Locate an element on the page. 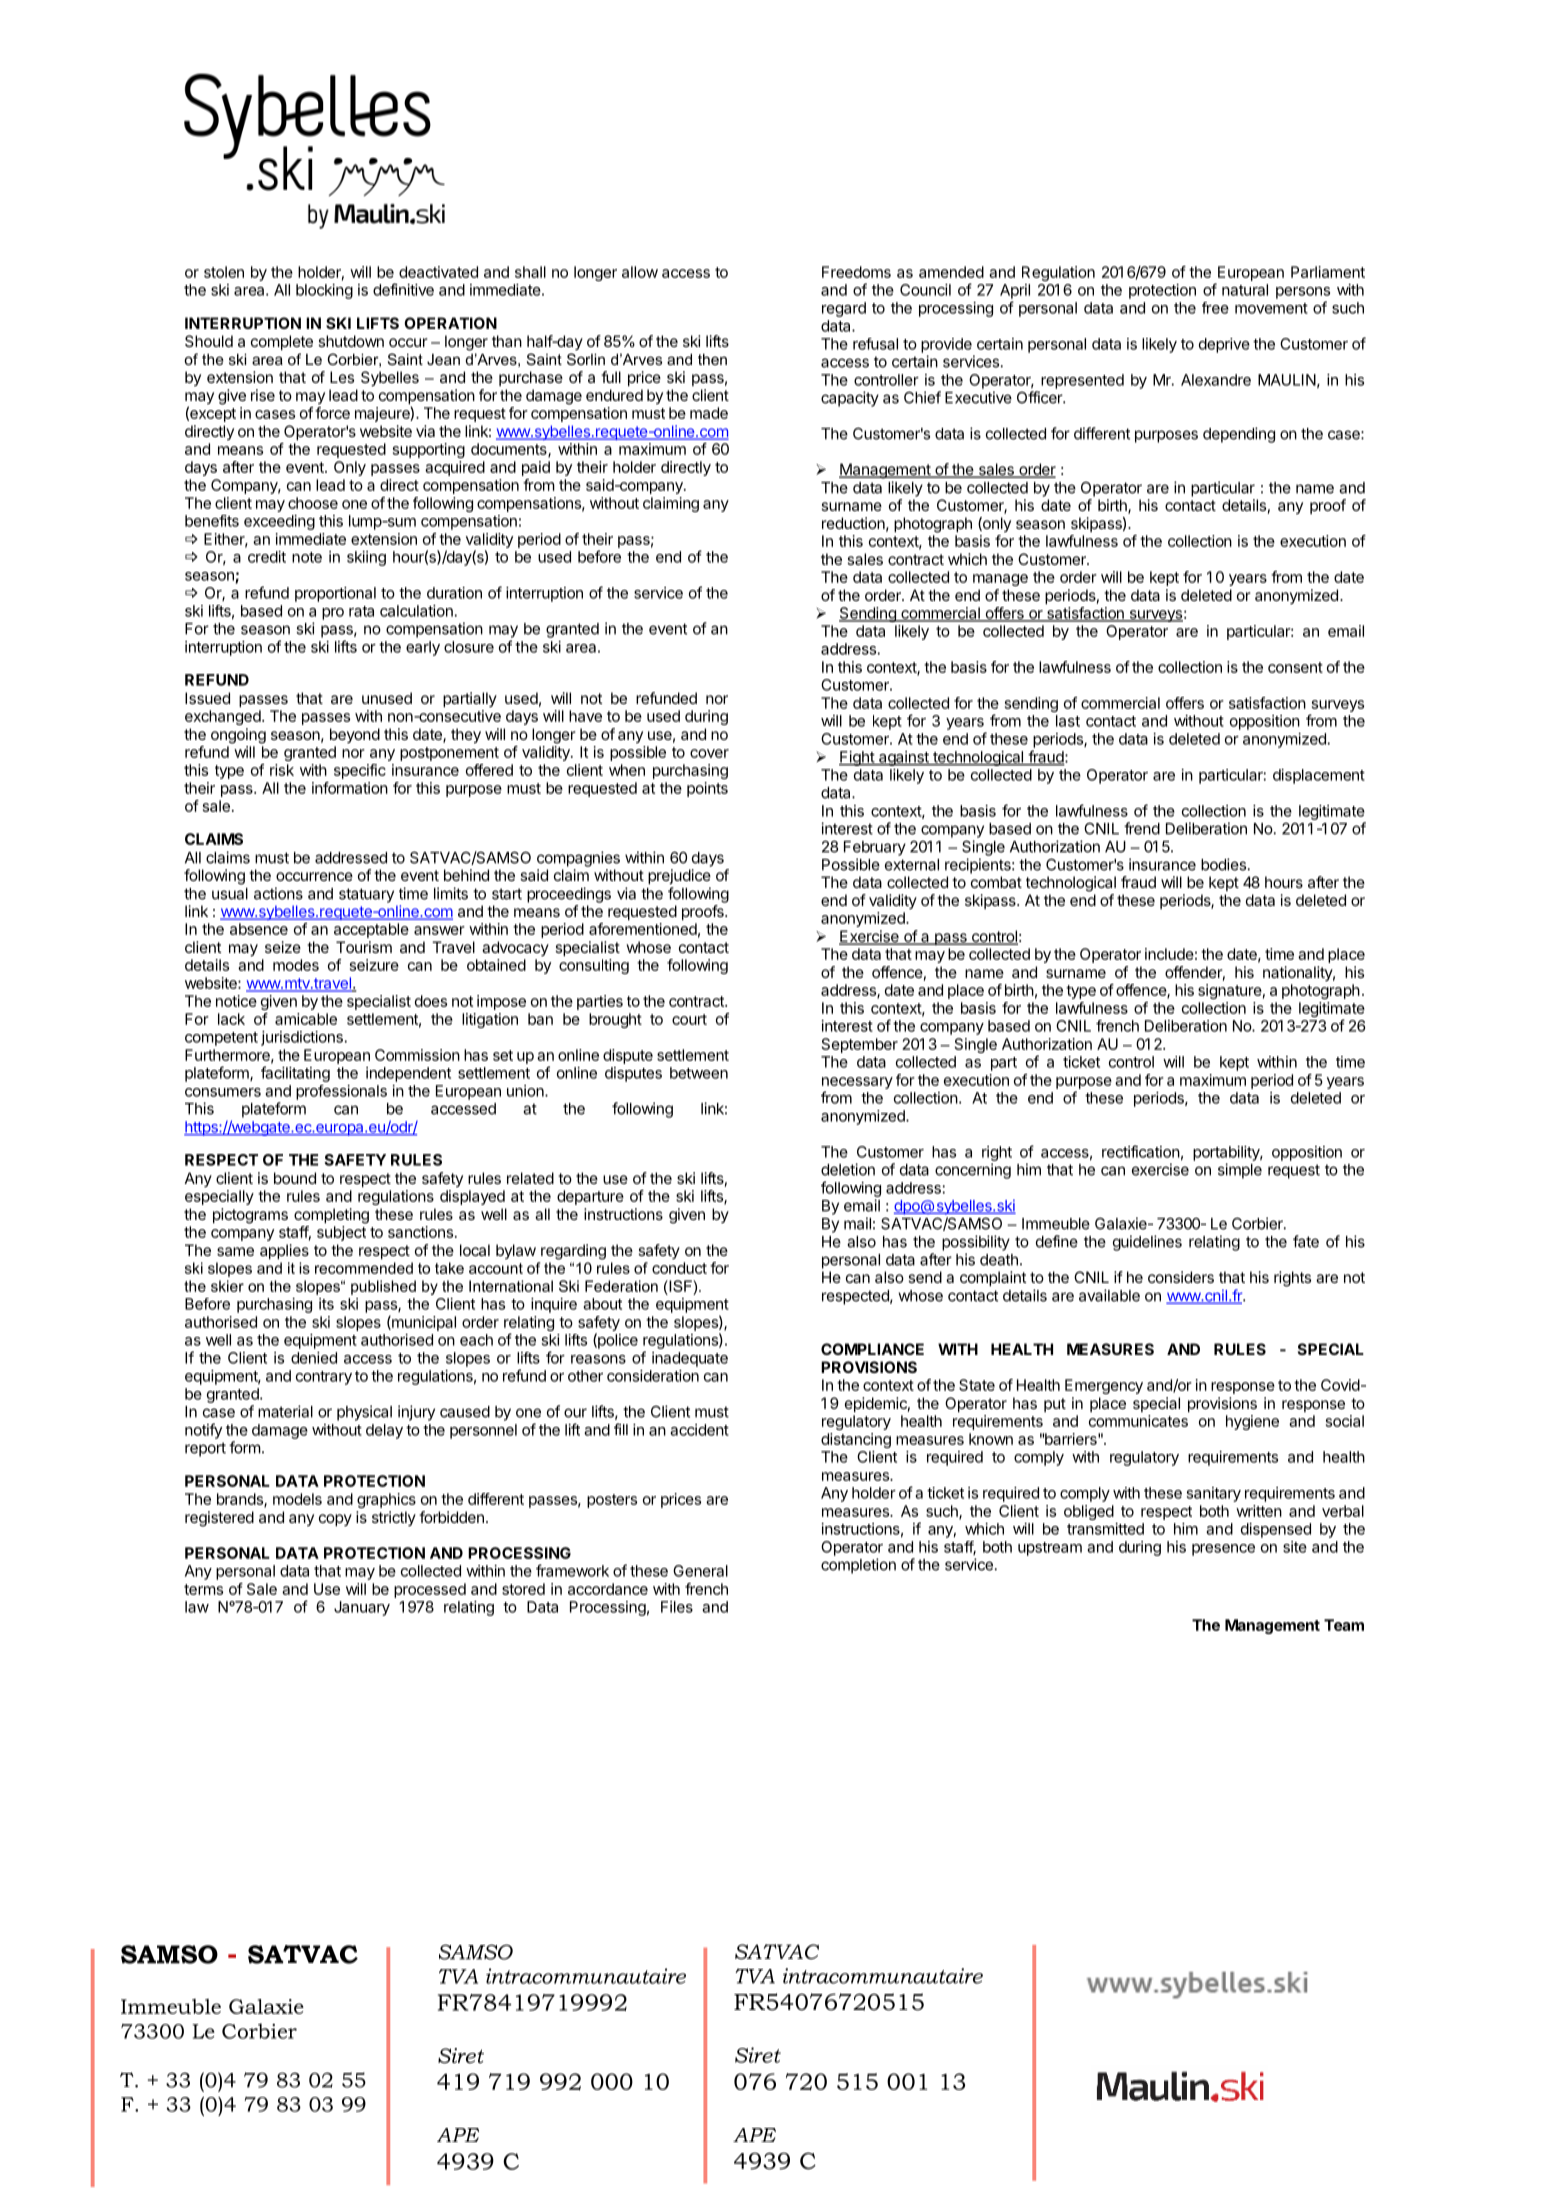 Image resolution: width=1549 pixels, height=2191 pixels. then is located at coordinates (712, 359).
